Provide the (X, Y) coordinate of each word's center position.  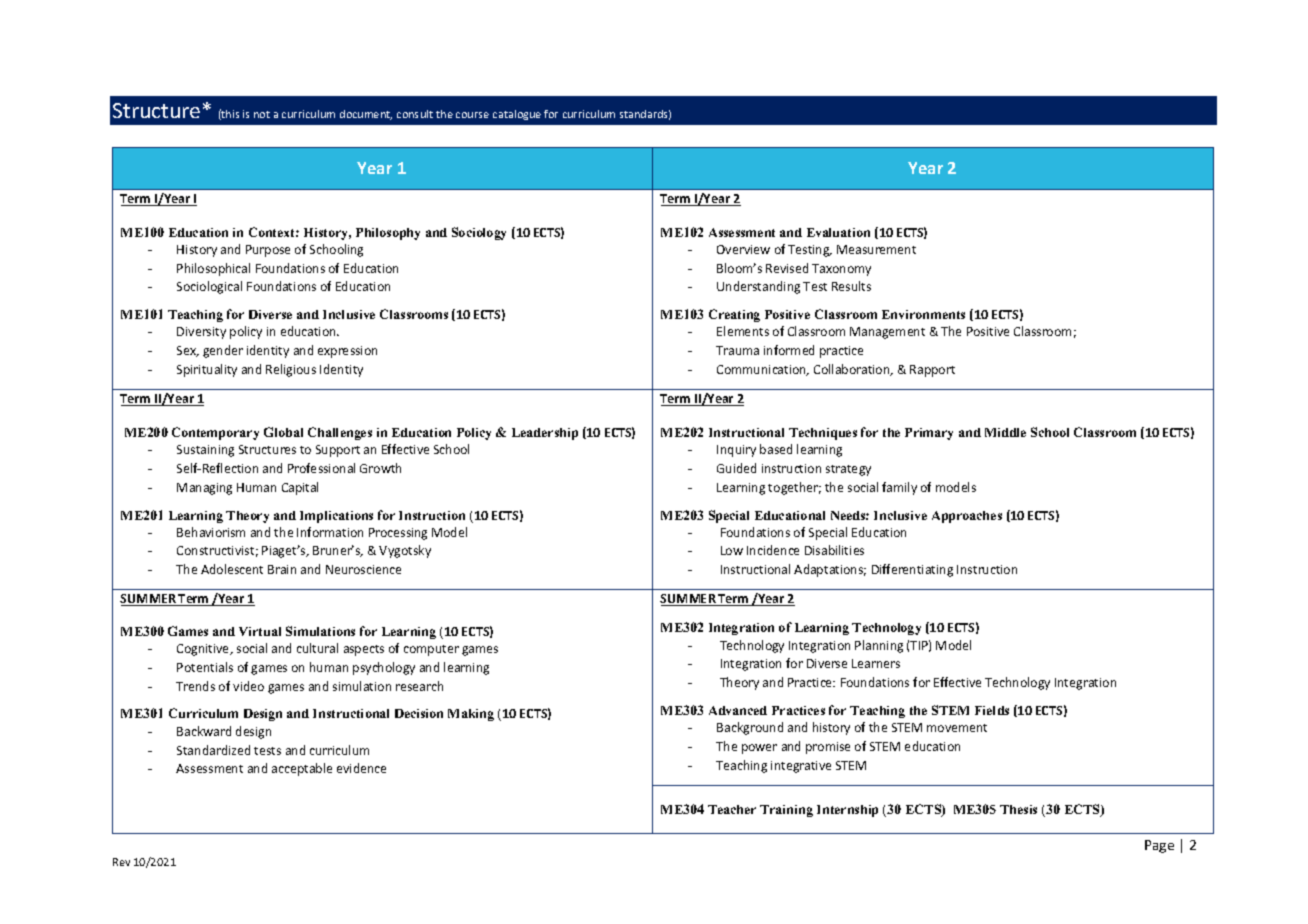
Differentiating (912, 570)
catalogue (517, 115)
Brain (282, 569)
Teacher (732, 809)
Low (732, 550)
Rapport (932, 371)
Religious (291, 370)
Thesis (1018, 809)
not (262, 114)
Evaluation (838, 232)
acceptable (302, 769)
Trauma (737, 350)
